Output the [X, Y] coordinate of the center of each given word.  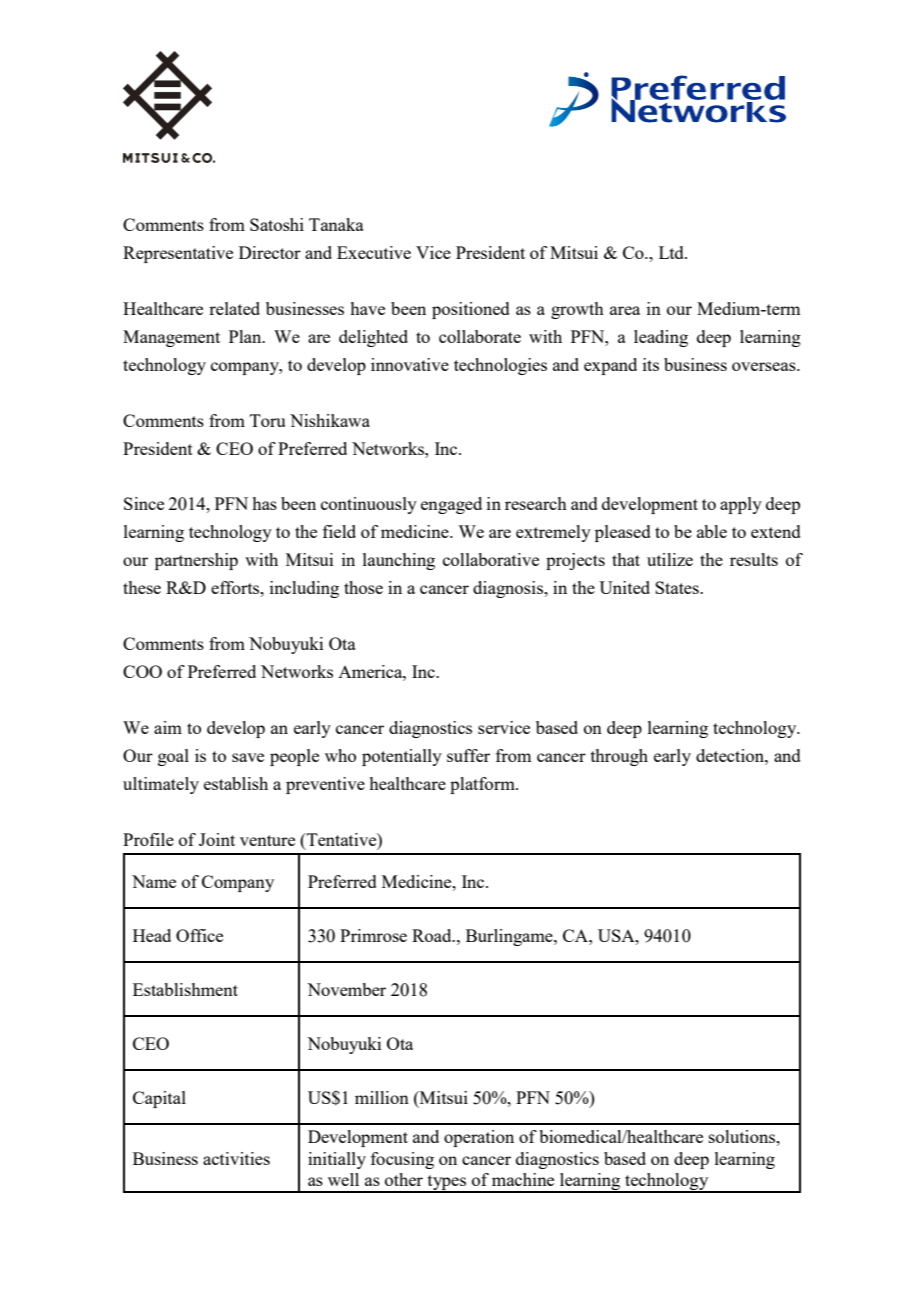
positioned [471, 310]
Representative [178, 254]
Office [199, 935]
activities [236, 1158]
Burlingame [510, 937]
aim [168, 727]
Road [433, 935]
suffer [468, 755]
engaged [451, 505]
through [619, 757]
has [264, 503]
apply [741, 505]
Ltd [672, 252]
